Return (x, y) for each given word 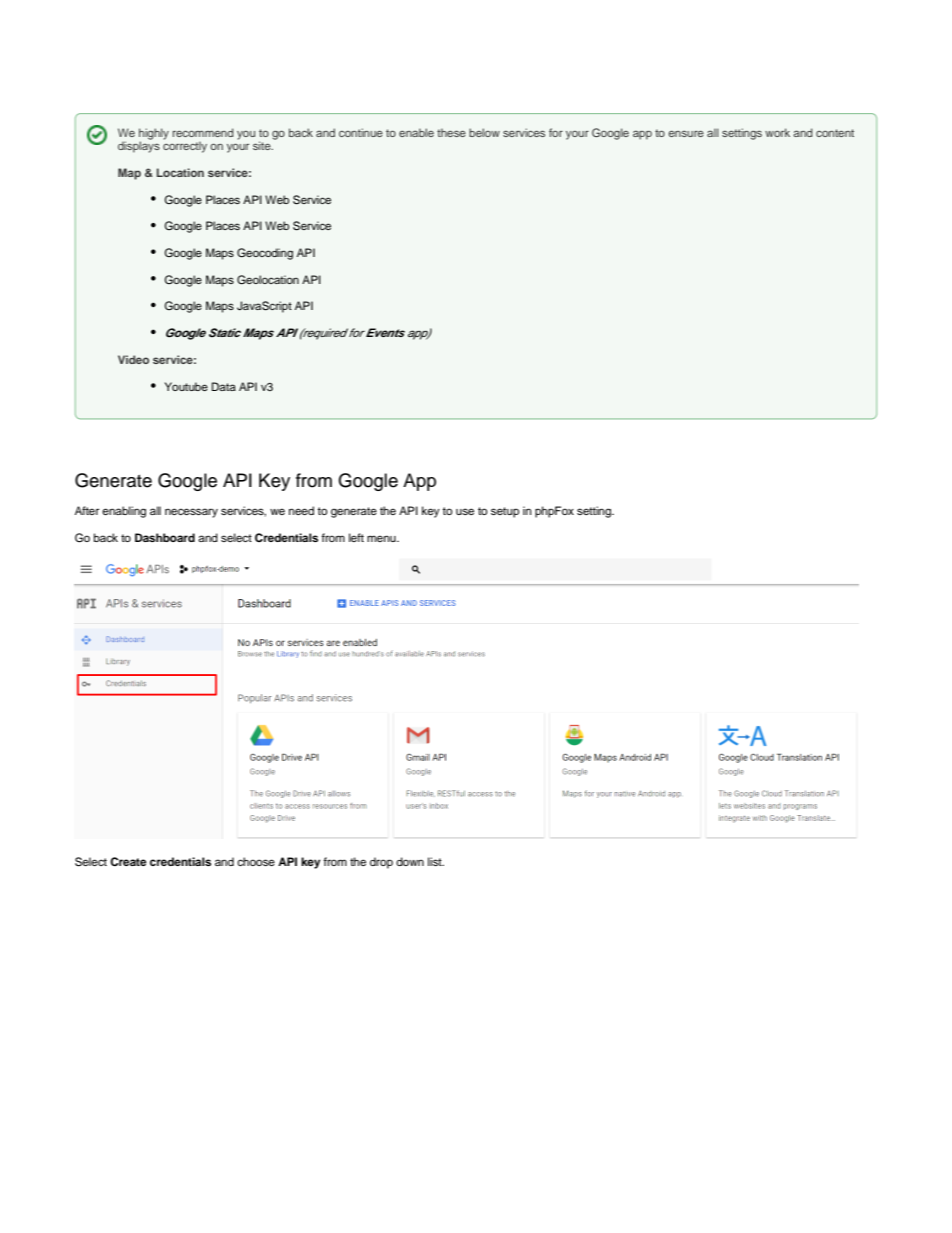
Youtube (186, 386)
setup (505, 512)
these (451, 132)
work (777, 132)
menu (382, 538)
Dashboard (165, 537)
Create (128, 861)
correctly (185, 146)
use (465, 511)
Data (224, 386)
